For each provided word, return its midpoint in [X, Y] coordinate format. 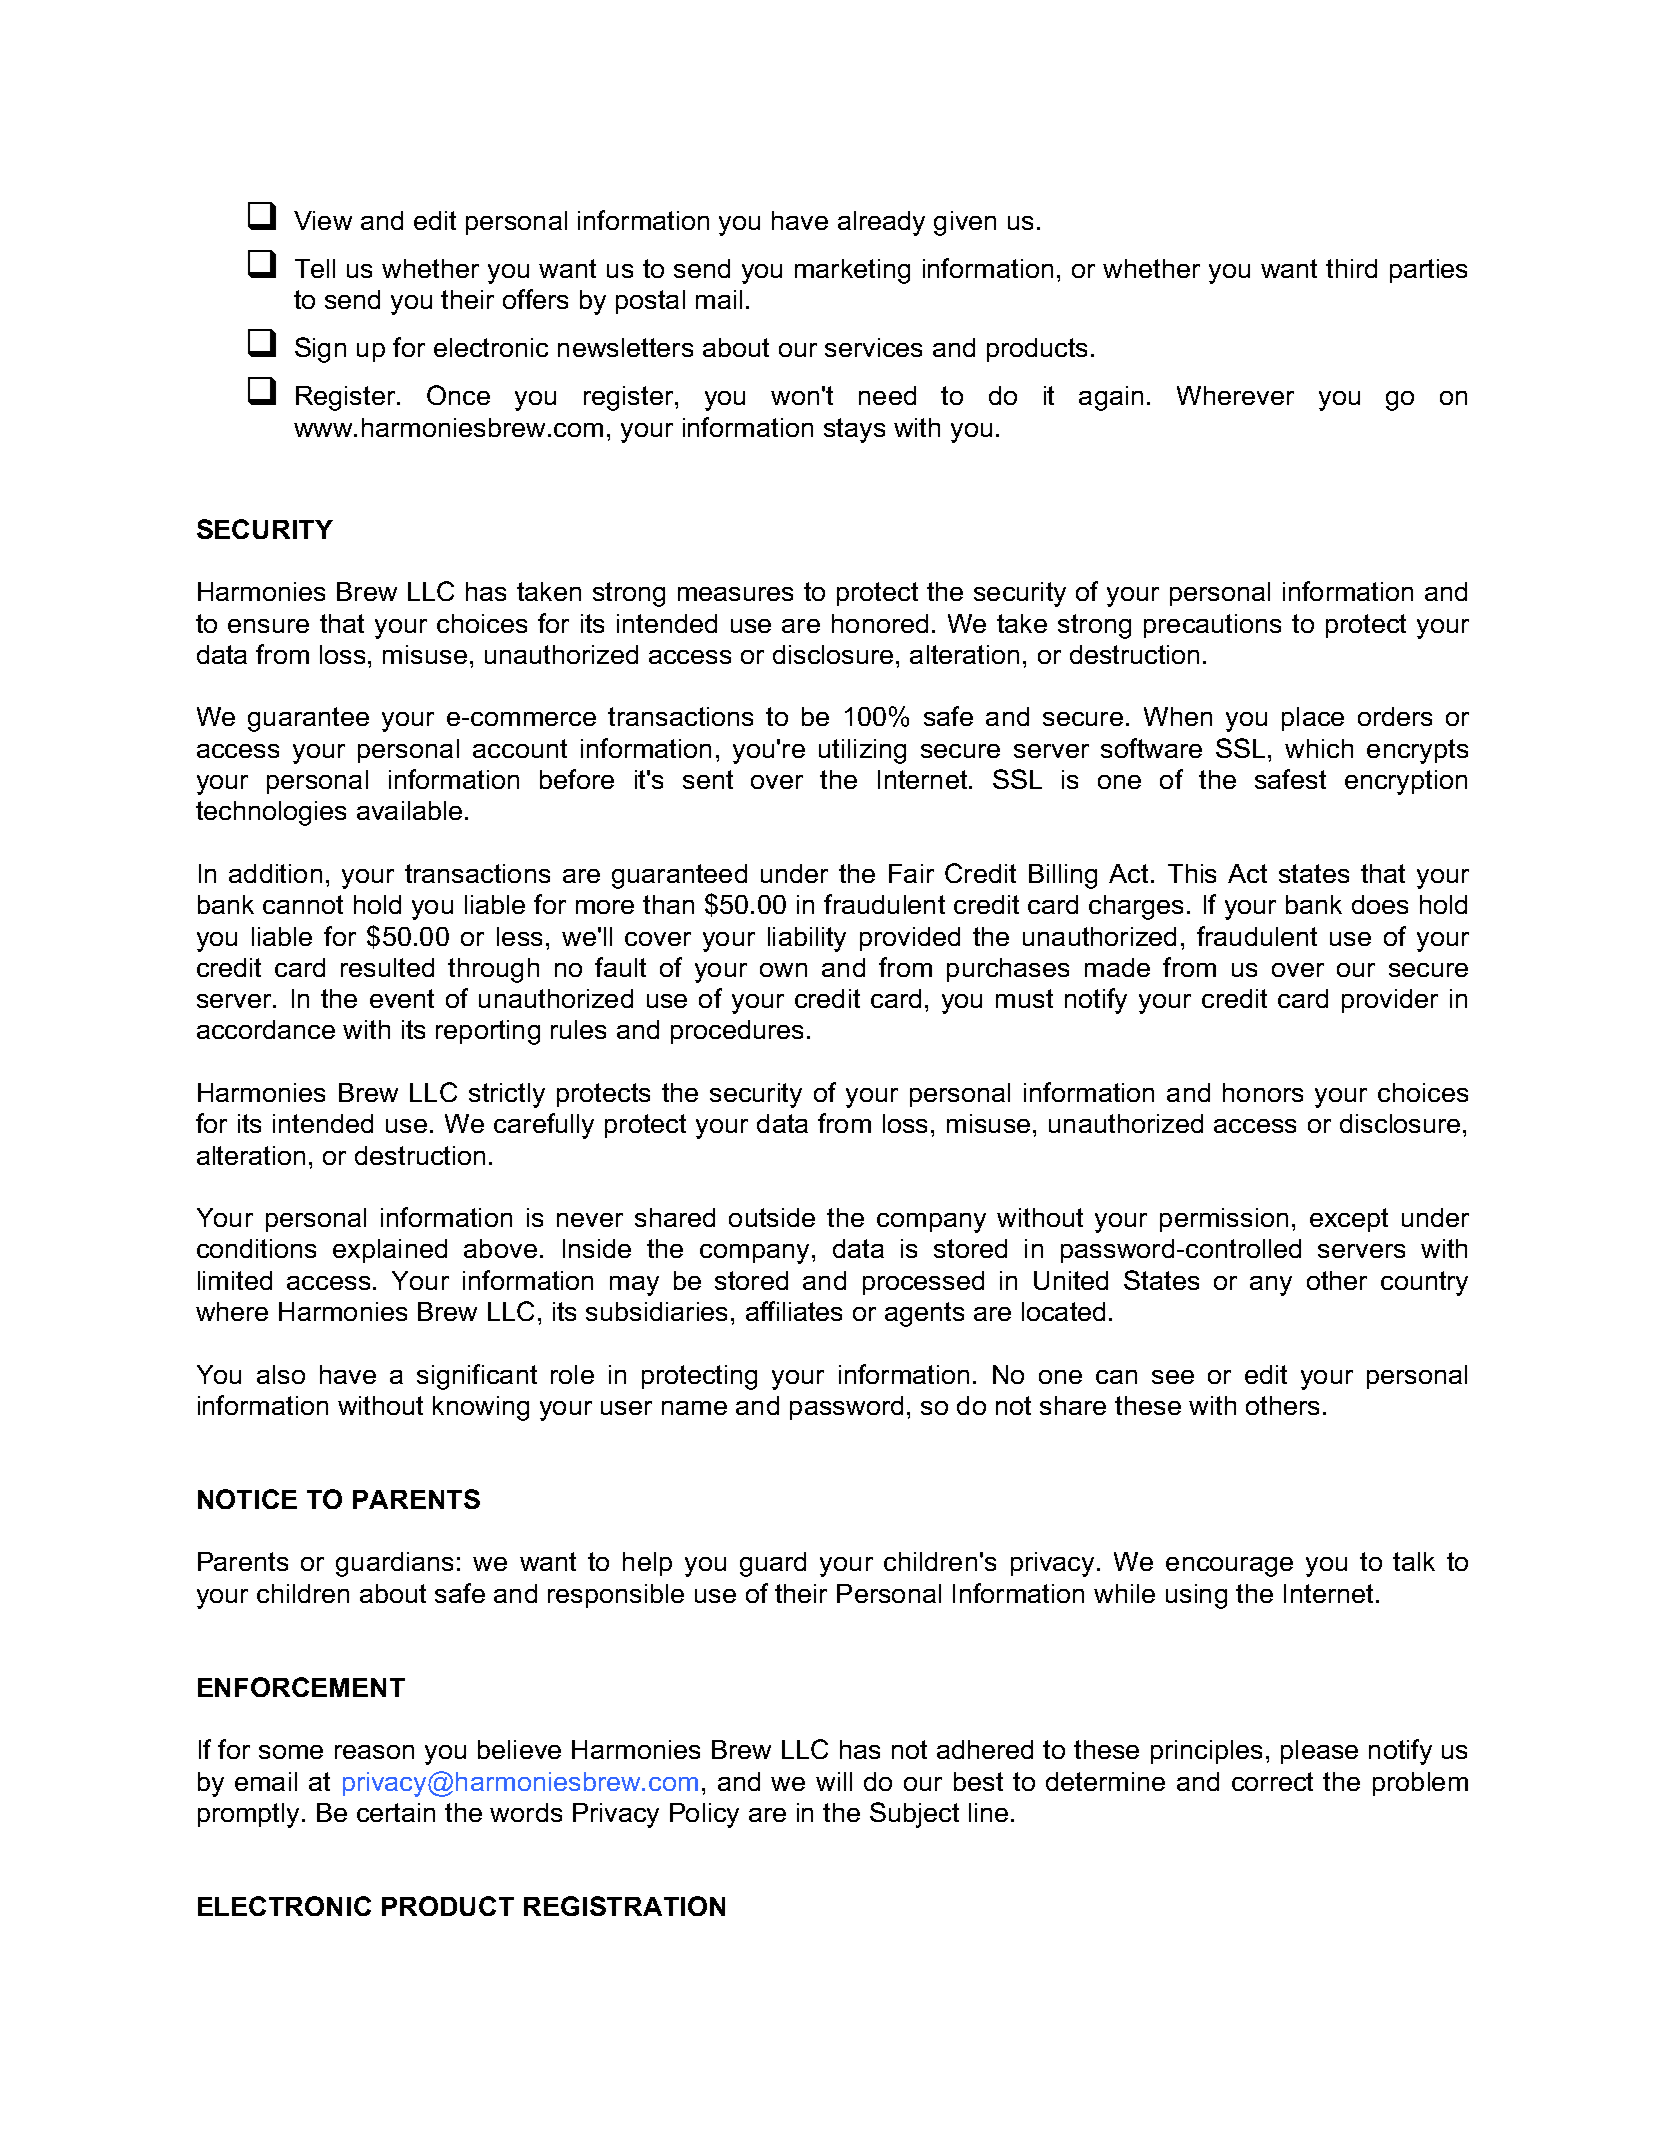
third [1351, 268]
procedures [737, 1032]
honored [880, 623]
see [1173, 1377]
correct [1272, 1781]
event [402, 998]
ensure [268, 626]
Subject [914, 1815]
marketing [852, 271]
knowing [481, 1408]
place [1313, 719]
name [694, 1408]
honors [1263, 1092]
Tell [315, 268]
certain [396, 1812]
